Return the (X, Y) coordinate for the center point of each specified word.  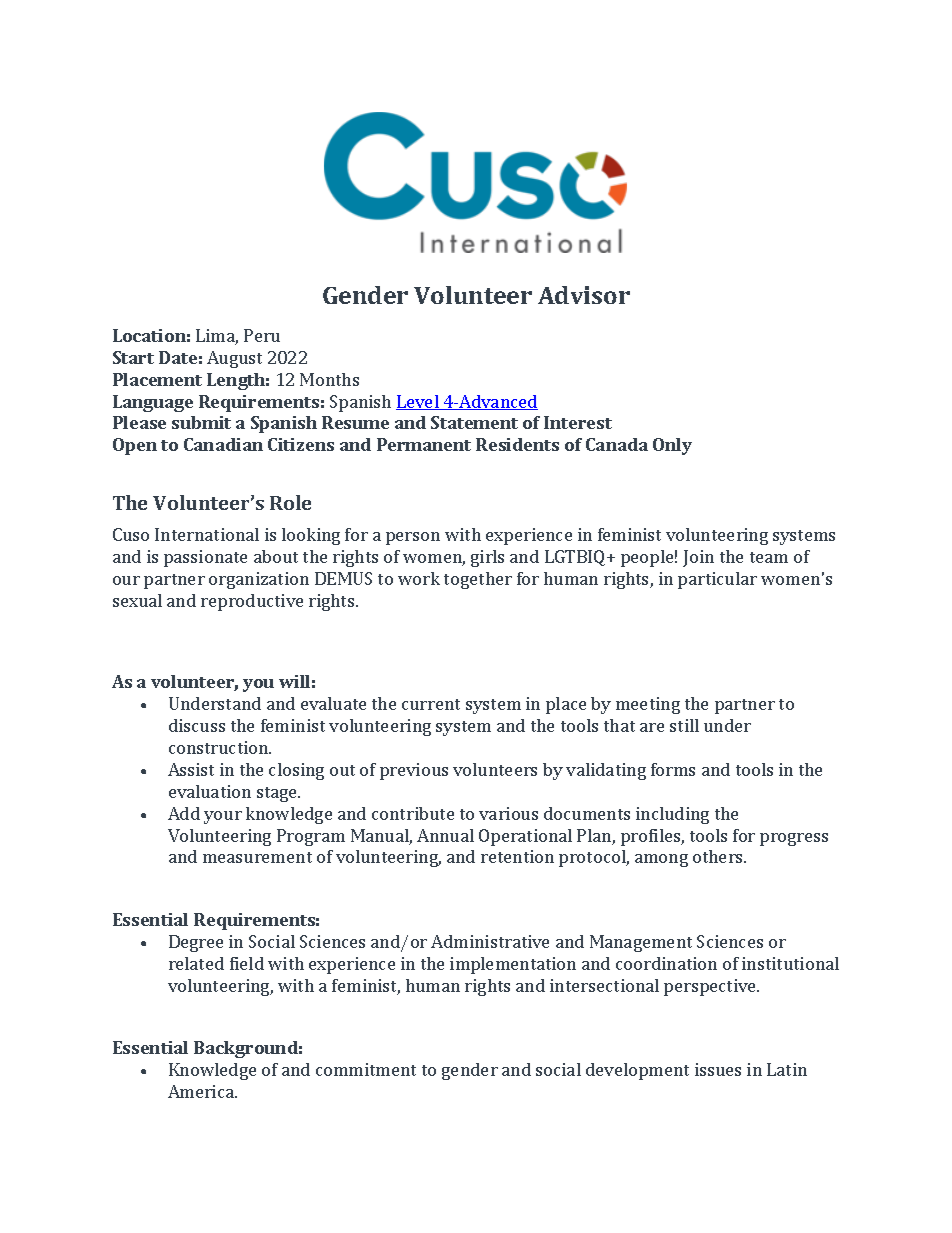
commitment (366, 1069)
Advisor (584, 295)
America (202, 1091)
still (684, 725)
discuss (197, 725)
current (431, 704)
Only (672, 446)
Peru (262, 335)
